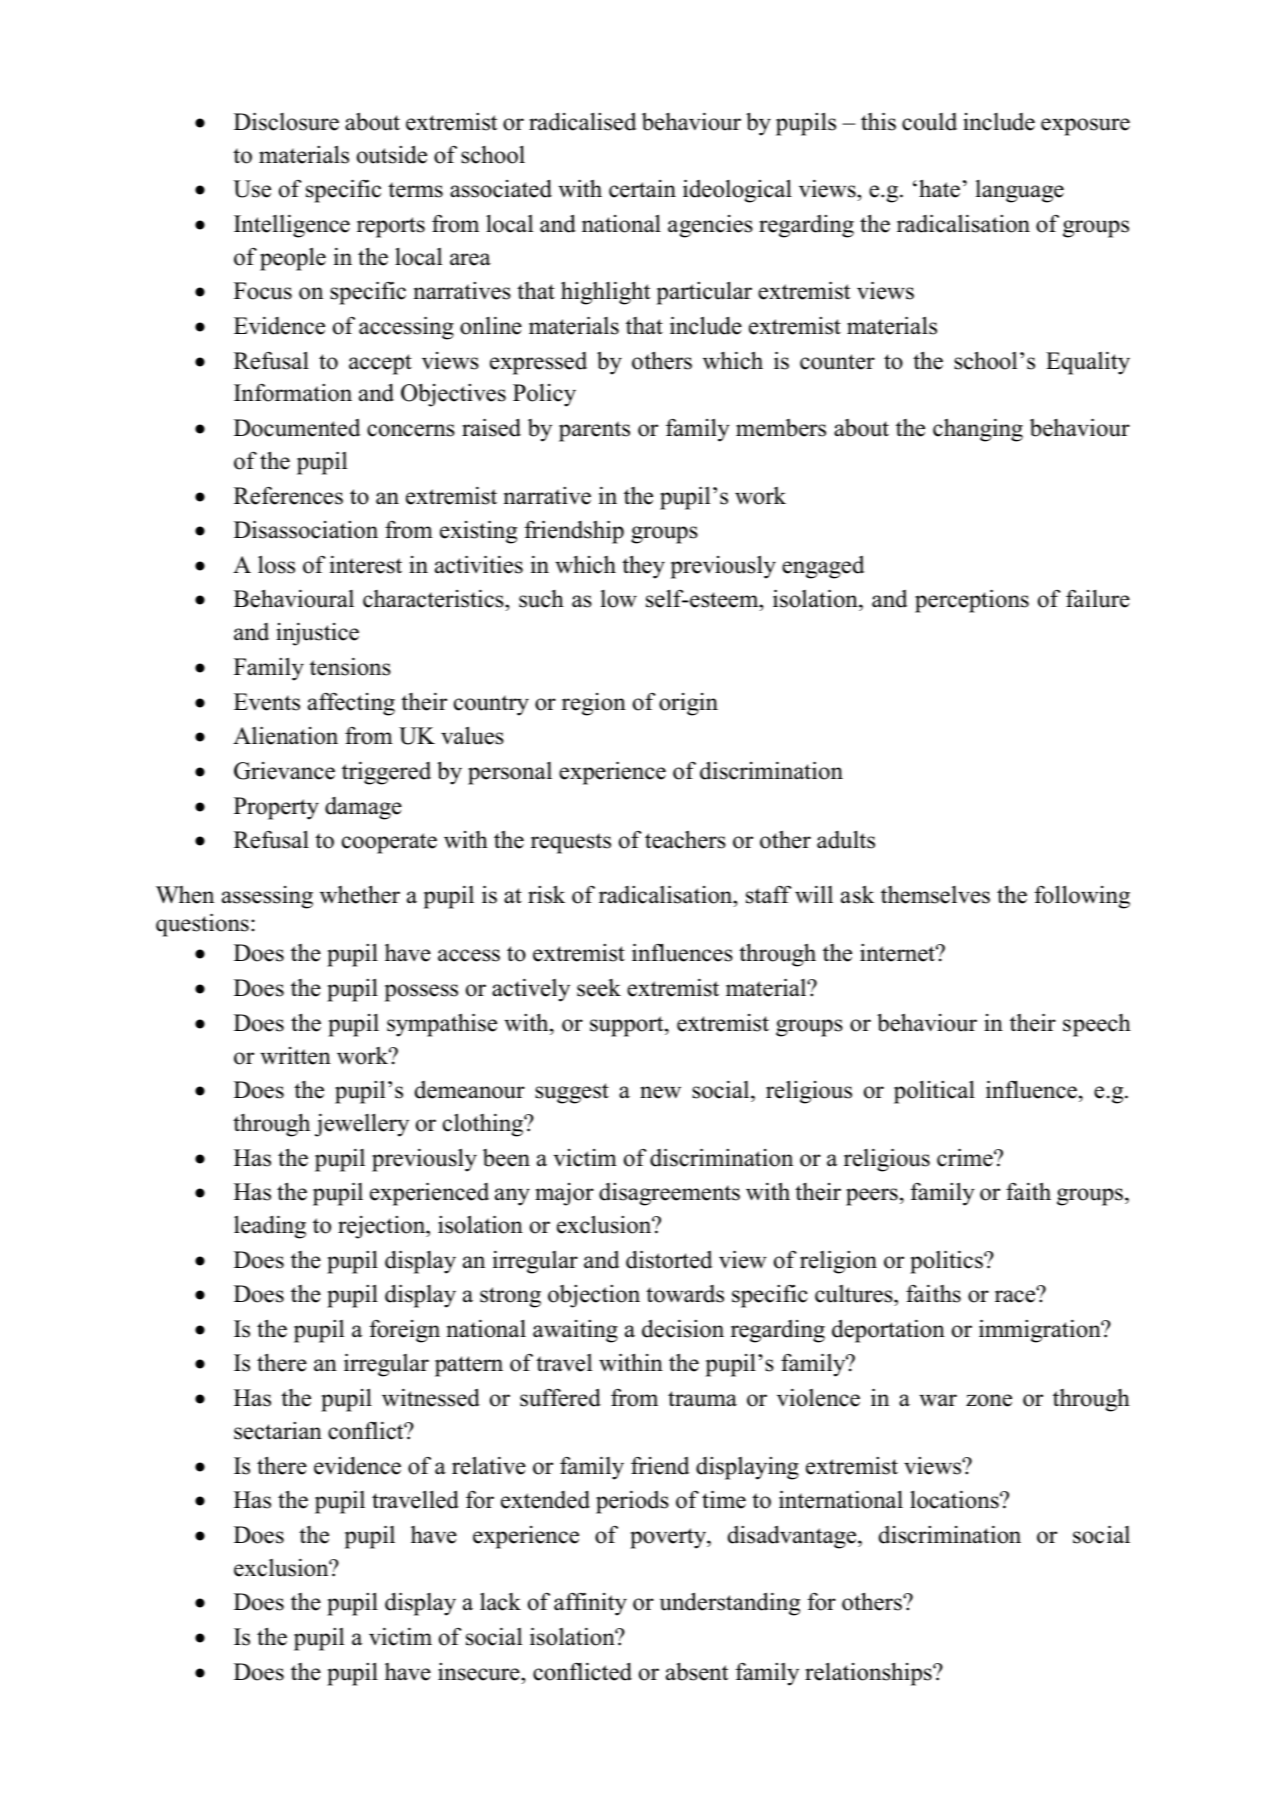 The height and width of the page is (1818, 1286). Describe the element at coordinates (295, 1056) in the page. I see `written` at that location.
